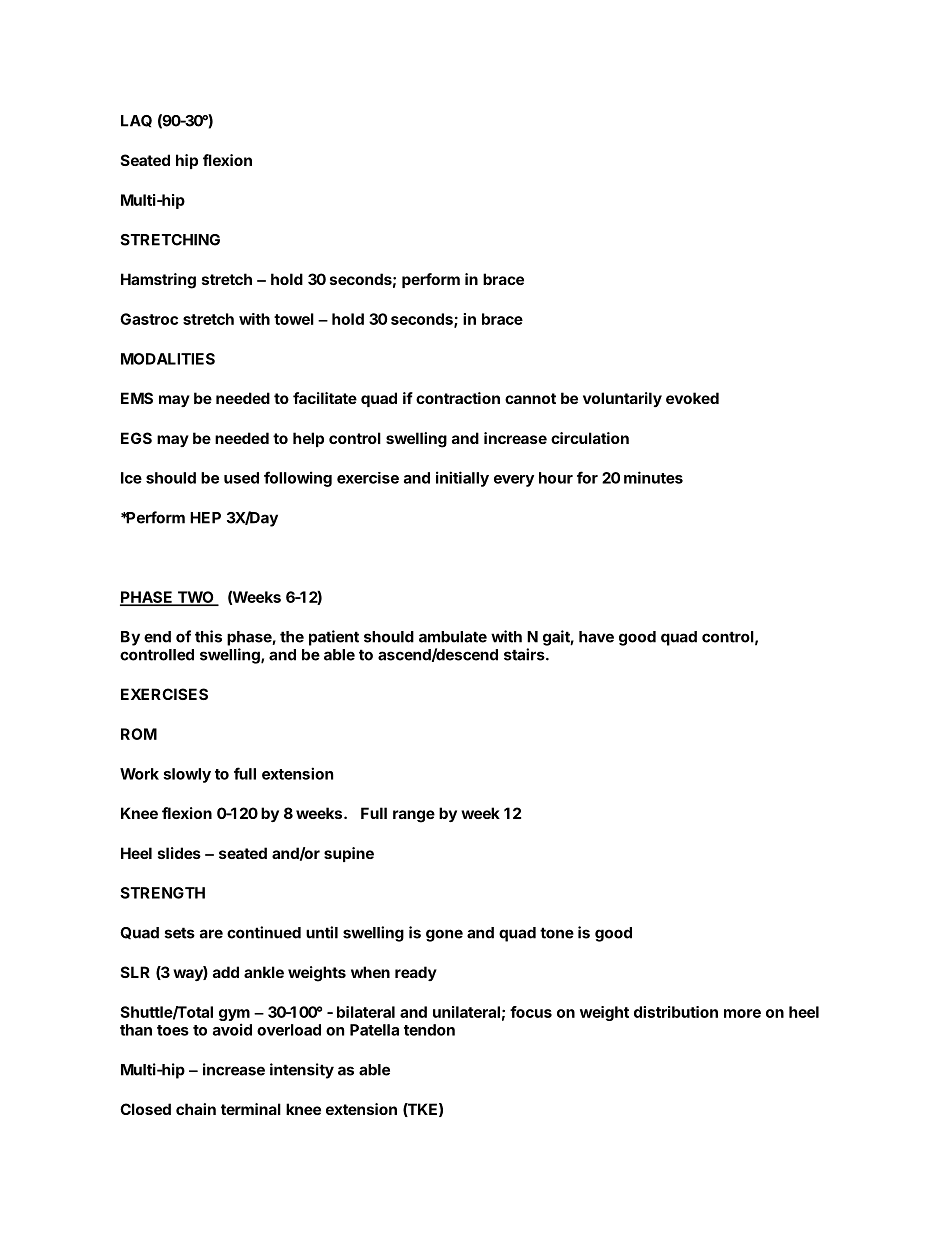 The width and height of the screenshot is (952, 1233). I want to click on gone, so click(444, 935).
